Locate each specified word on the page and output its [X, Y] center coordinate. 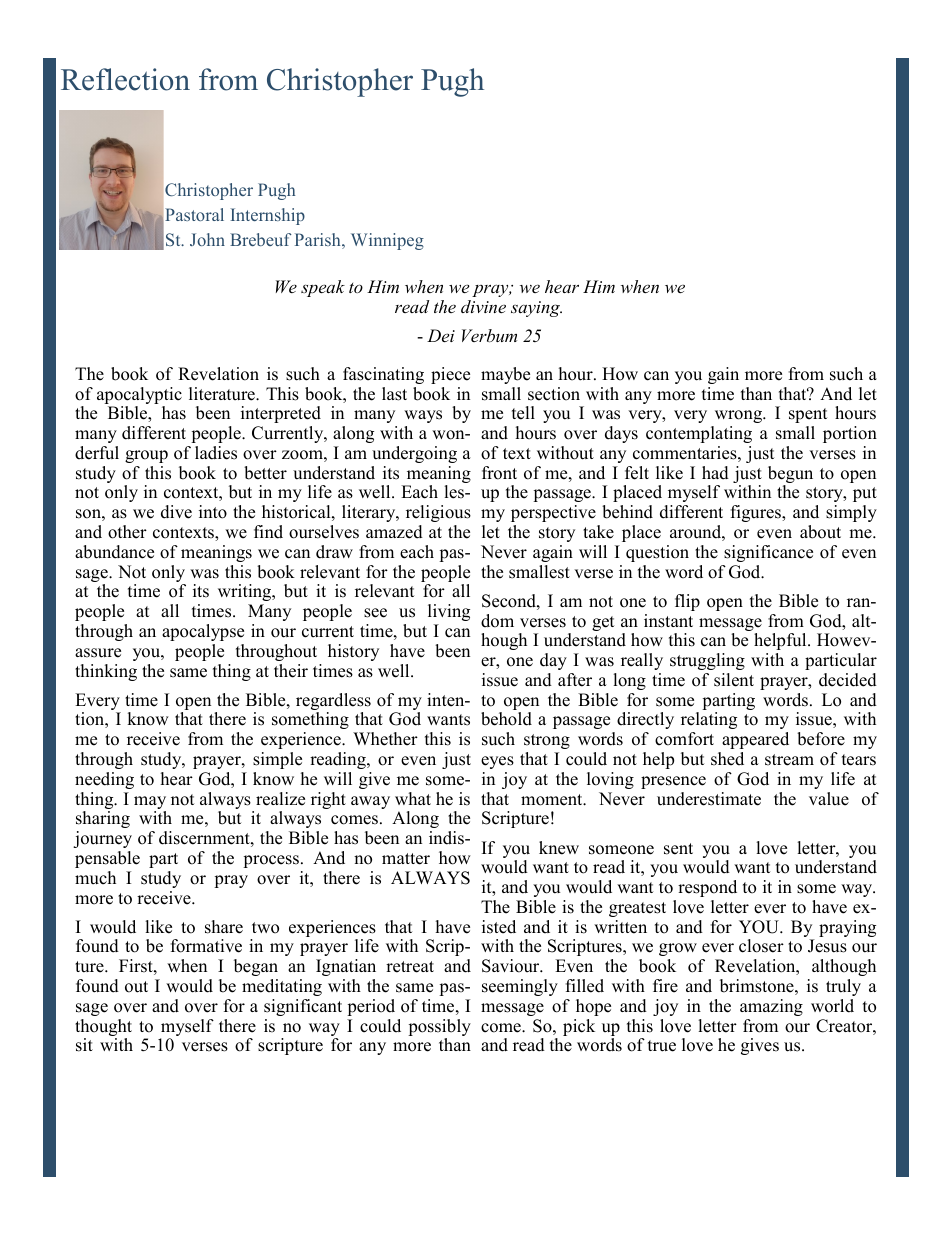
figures [757, 513]
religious [438, 513]
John [207, 239]
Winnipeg [387, 241]
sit [84, 1045]
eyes [497, 762]
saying [536, 309]
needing [104, 780]
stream [789, 760]
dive [176, 512]
